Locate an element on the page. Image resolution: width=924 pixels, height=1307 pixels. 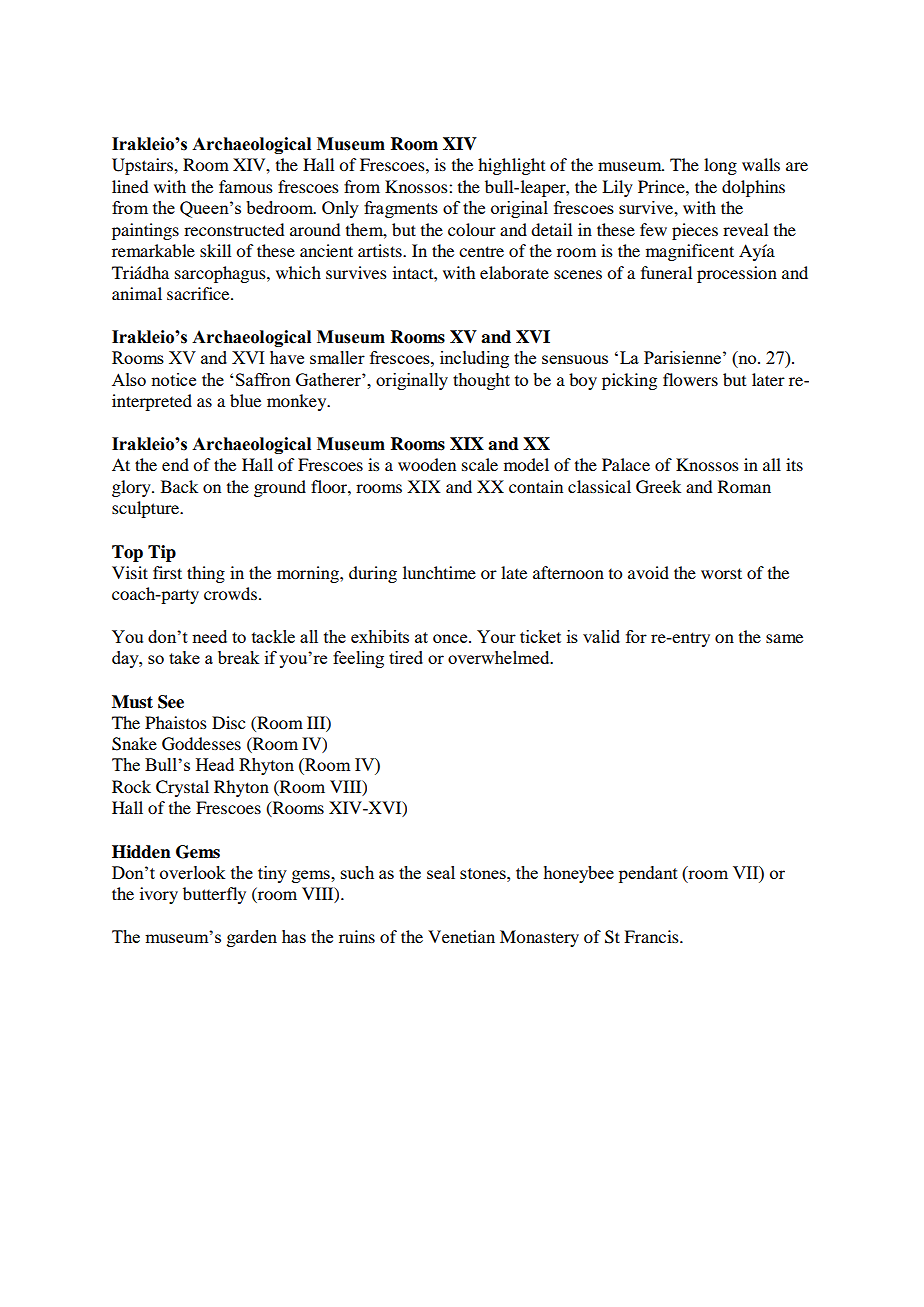
famous is located at coordinates (246, 186).
